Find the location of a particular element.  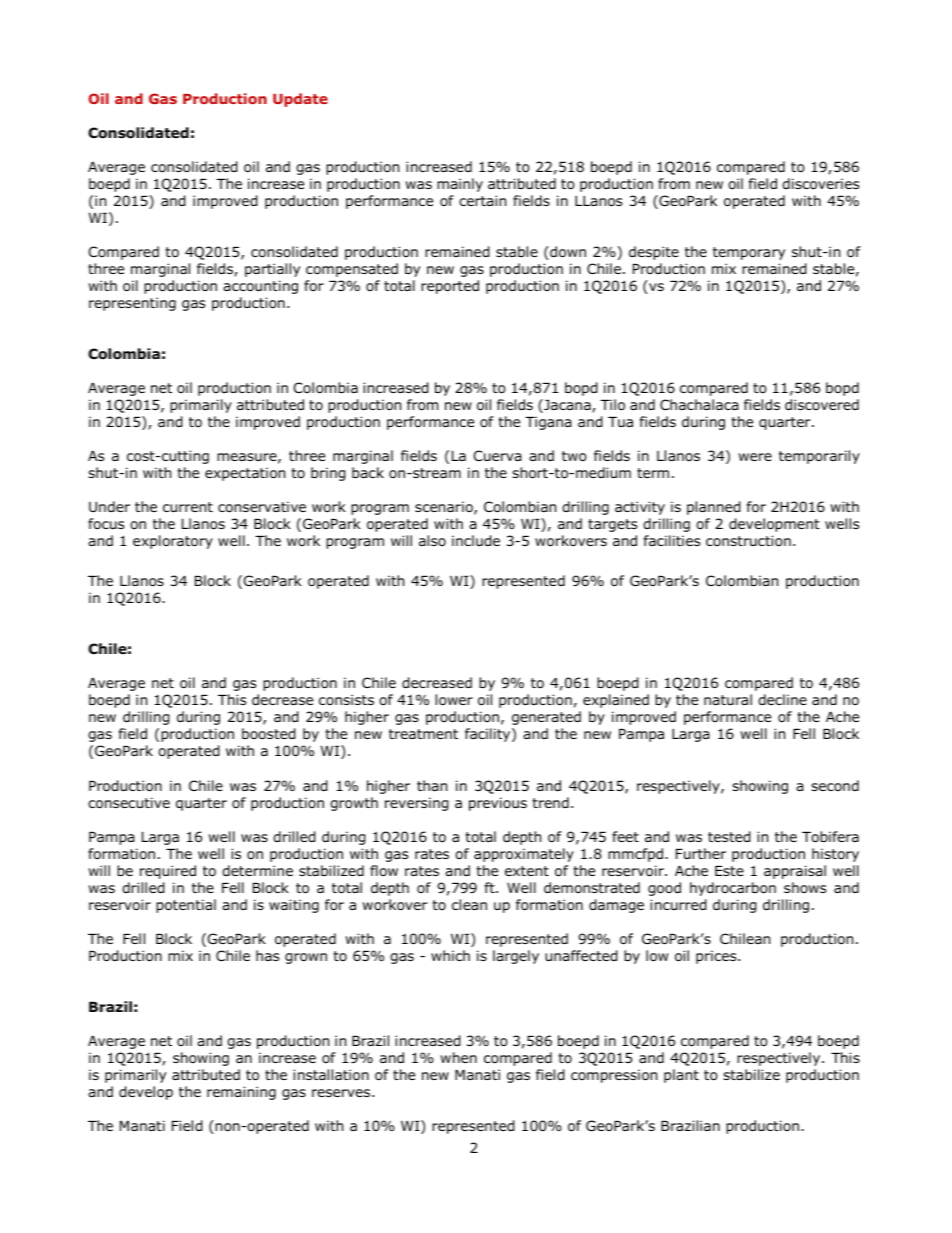

mainly is located at coordinates (460, 185).
